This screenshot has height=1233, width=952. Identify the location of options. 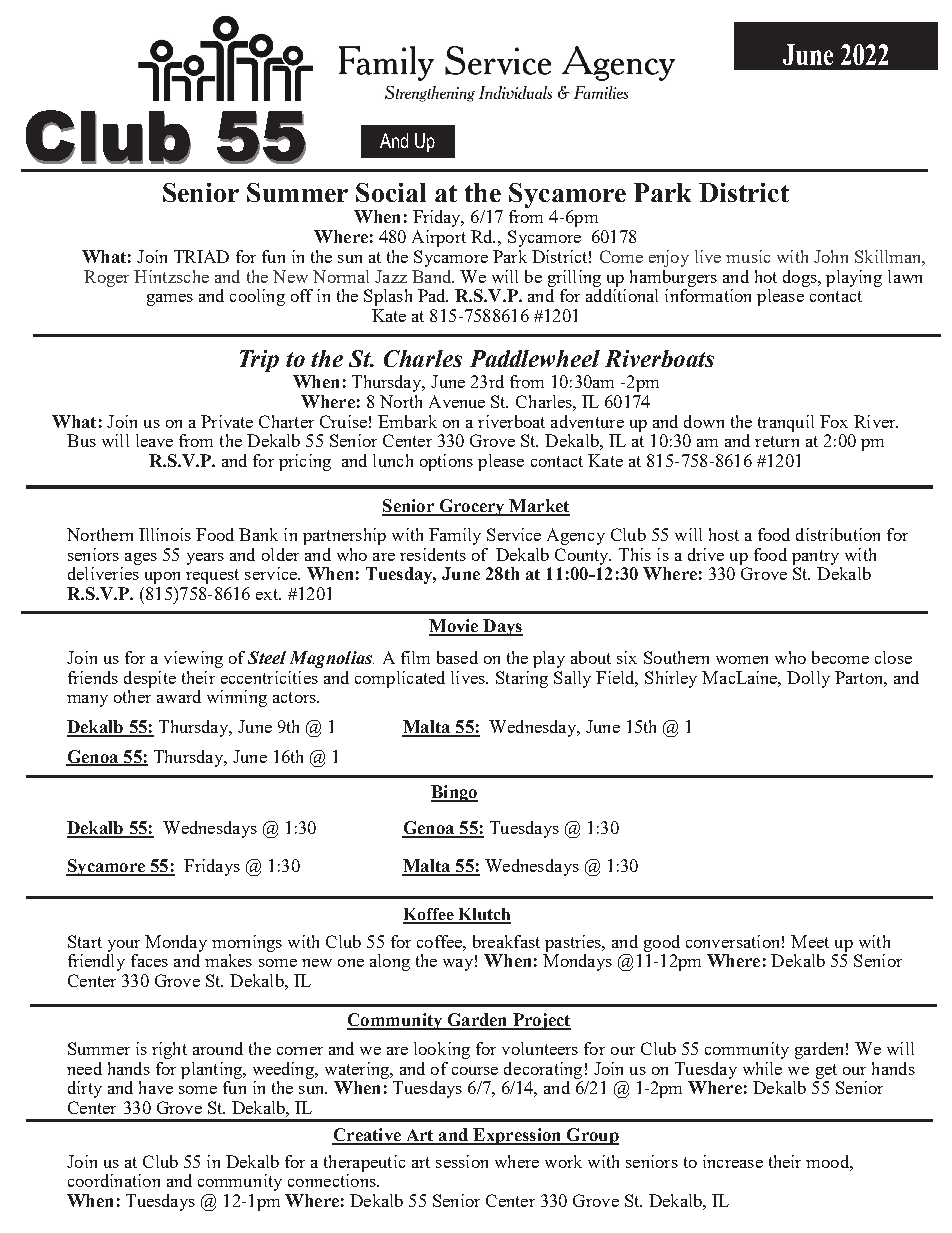
(446, 462).
